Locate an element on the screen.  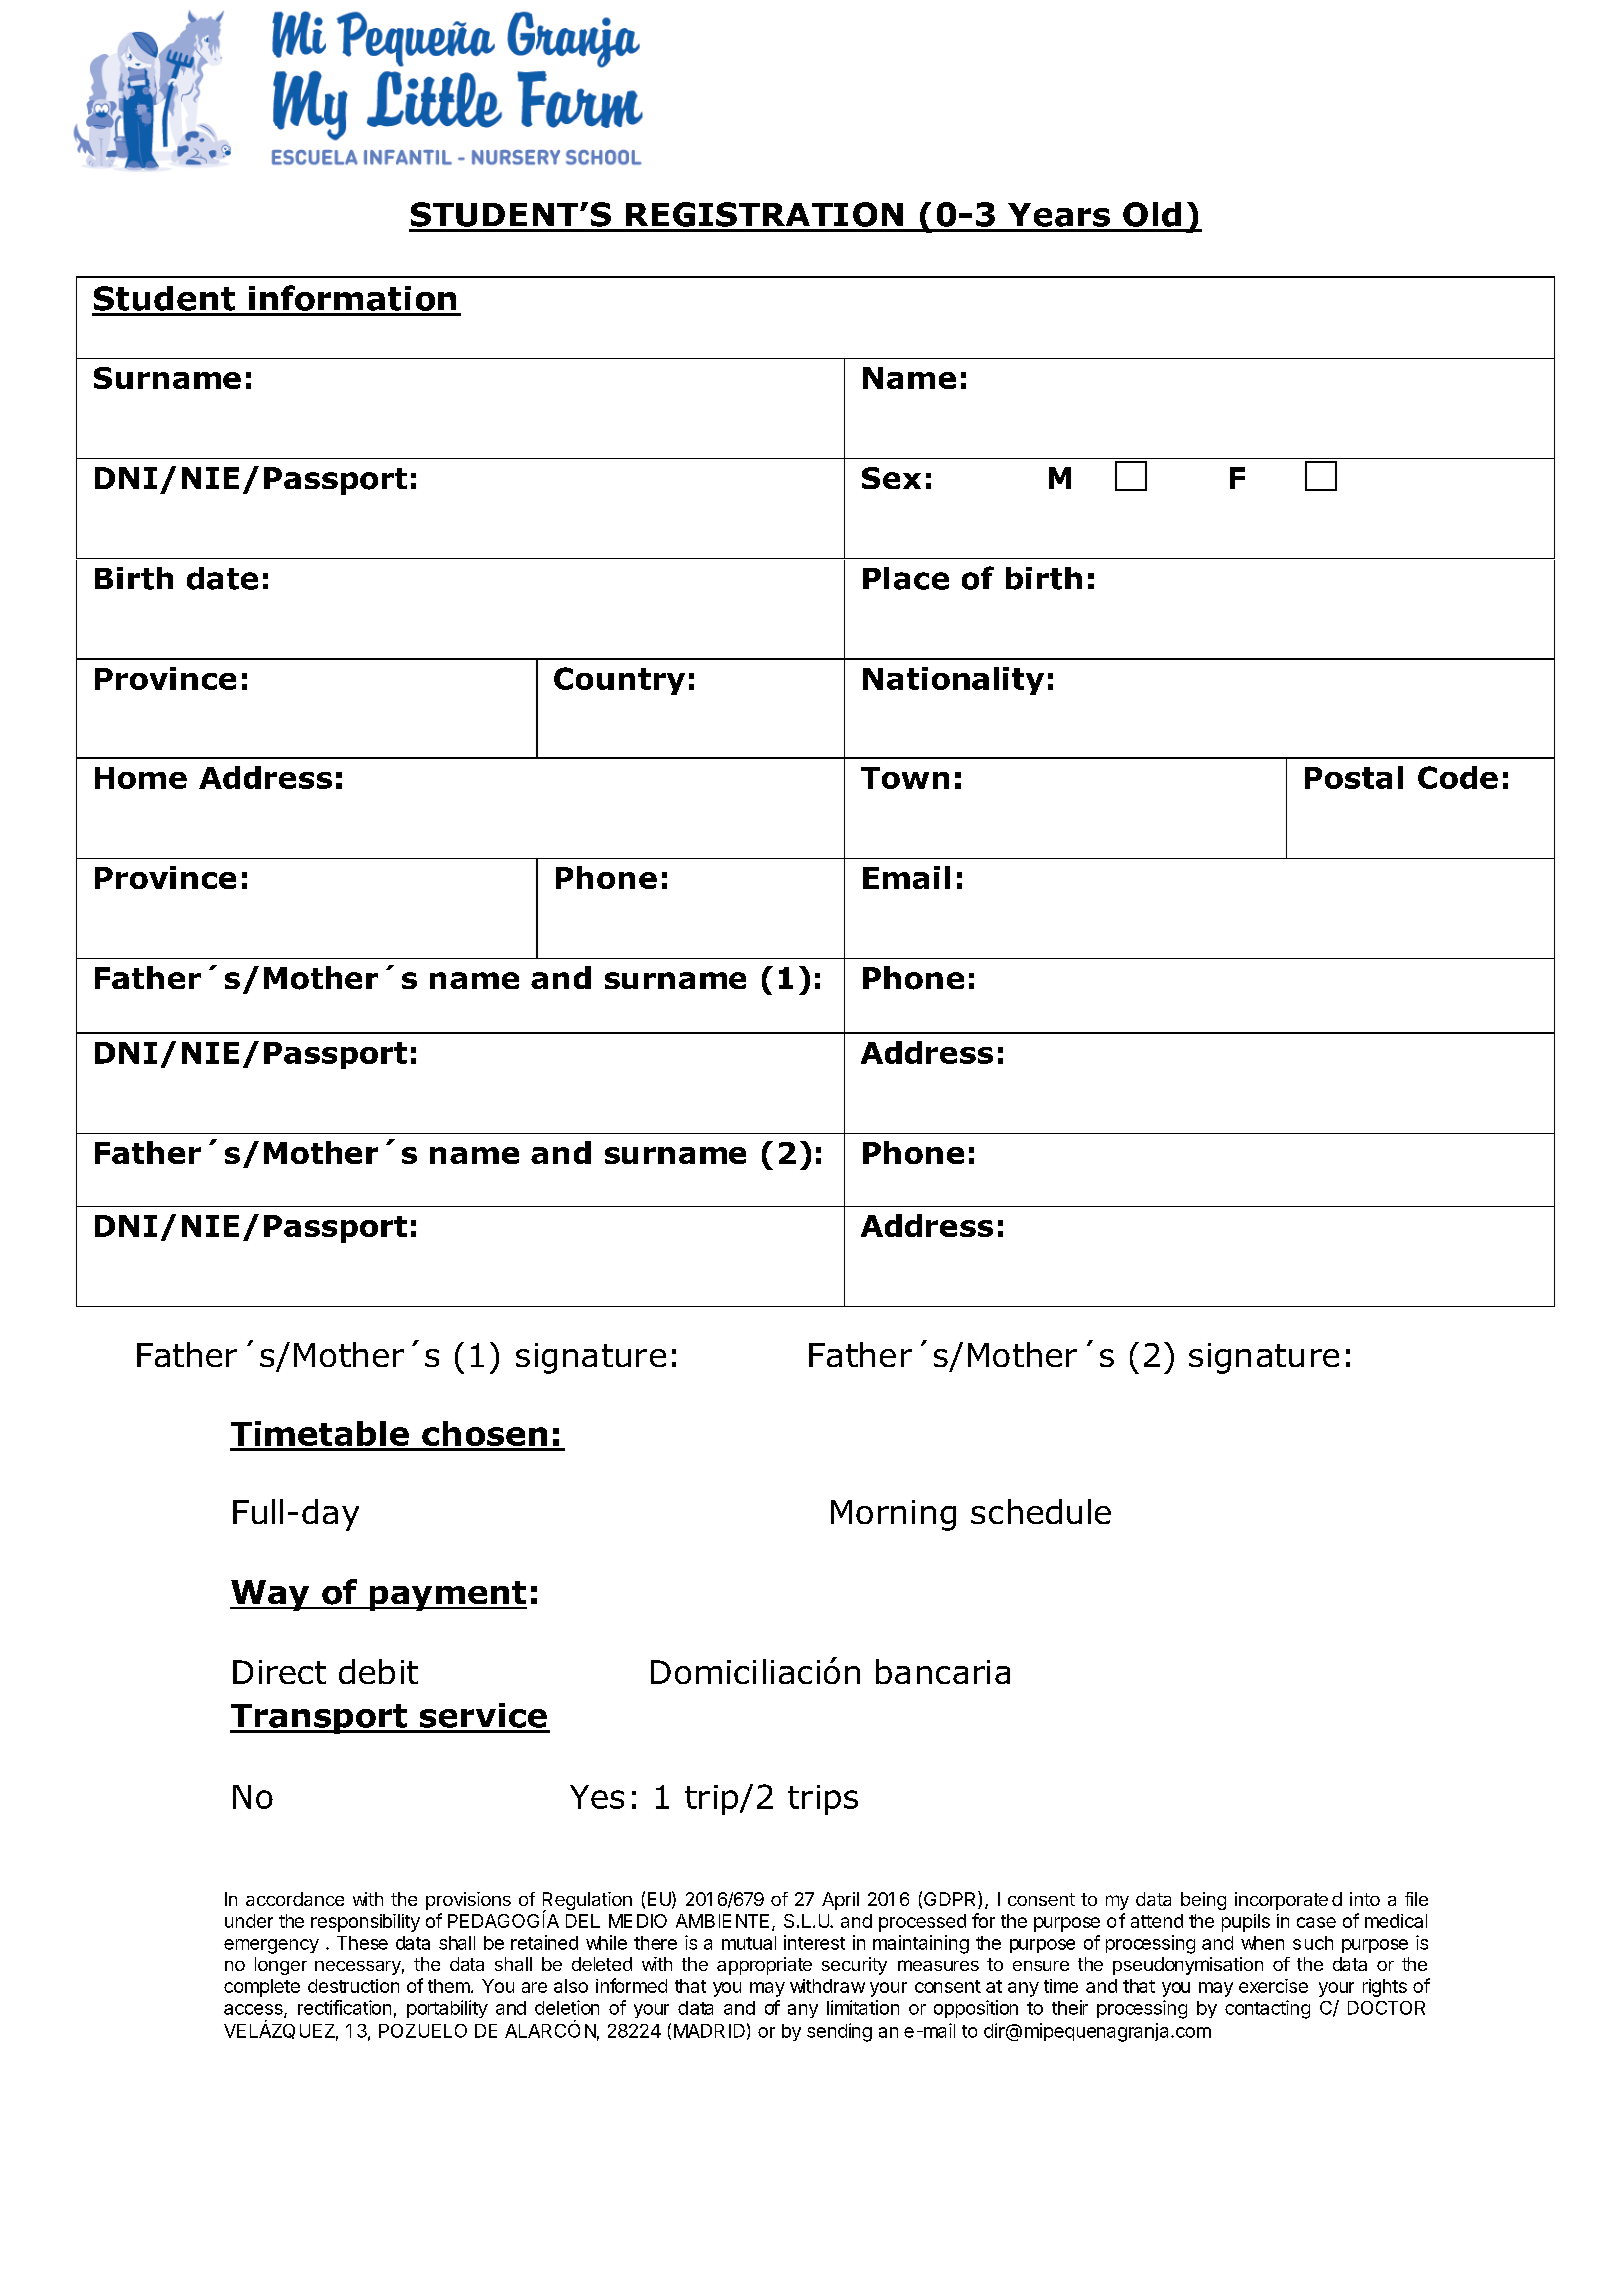
Postal is located at coordinates (1354, 777).
